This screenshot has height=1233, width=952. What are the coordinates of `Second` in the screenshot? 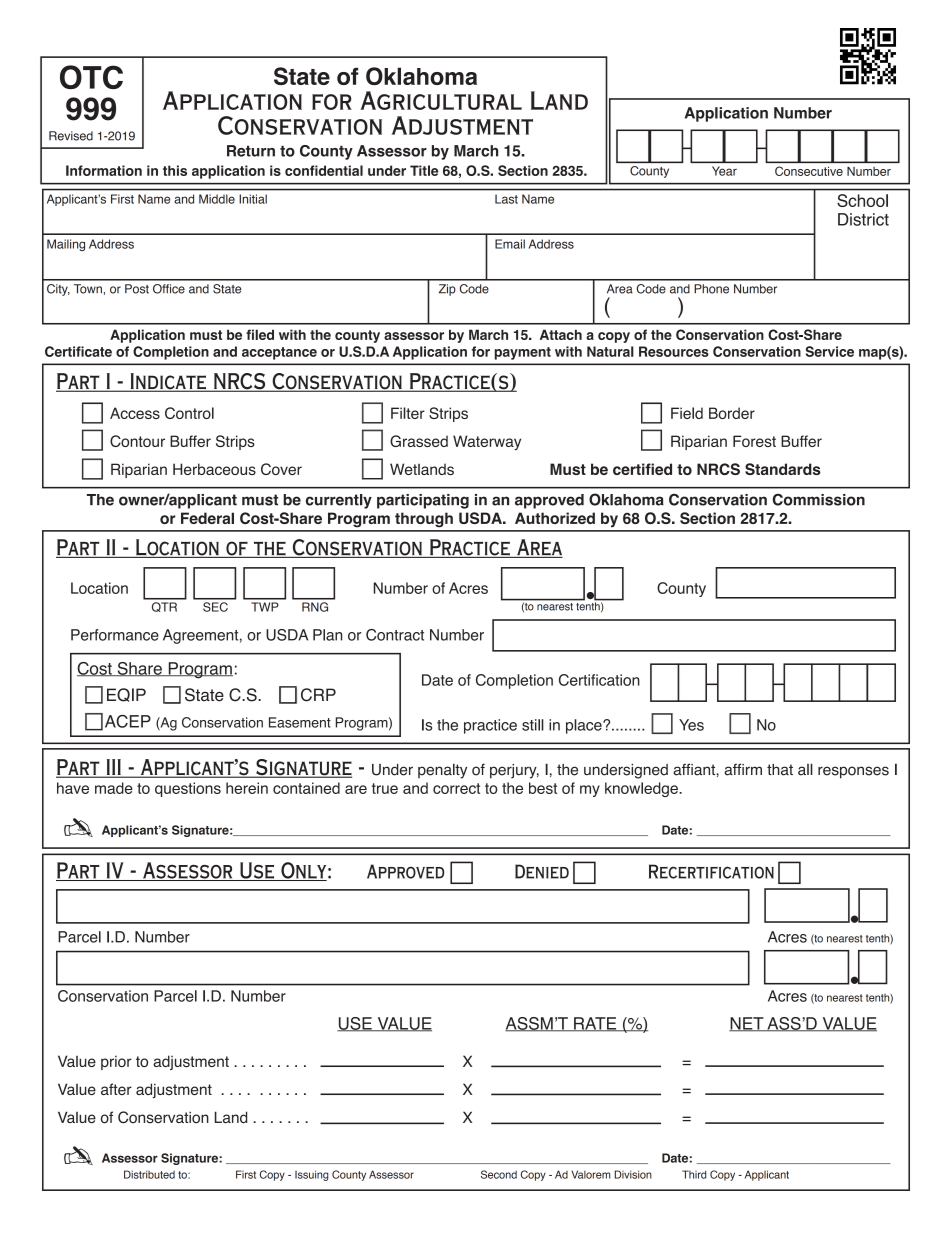 It's located at (499, 1174).
